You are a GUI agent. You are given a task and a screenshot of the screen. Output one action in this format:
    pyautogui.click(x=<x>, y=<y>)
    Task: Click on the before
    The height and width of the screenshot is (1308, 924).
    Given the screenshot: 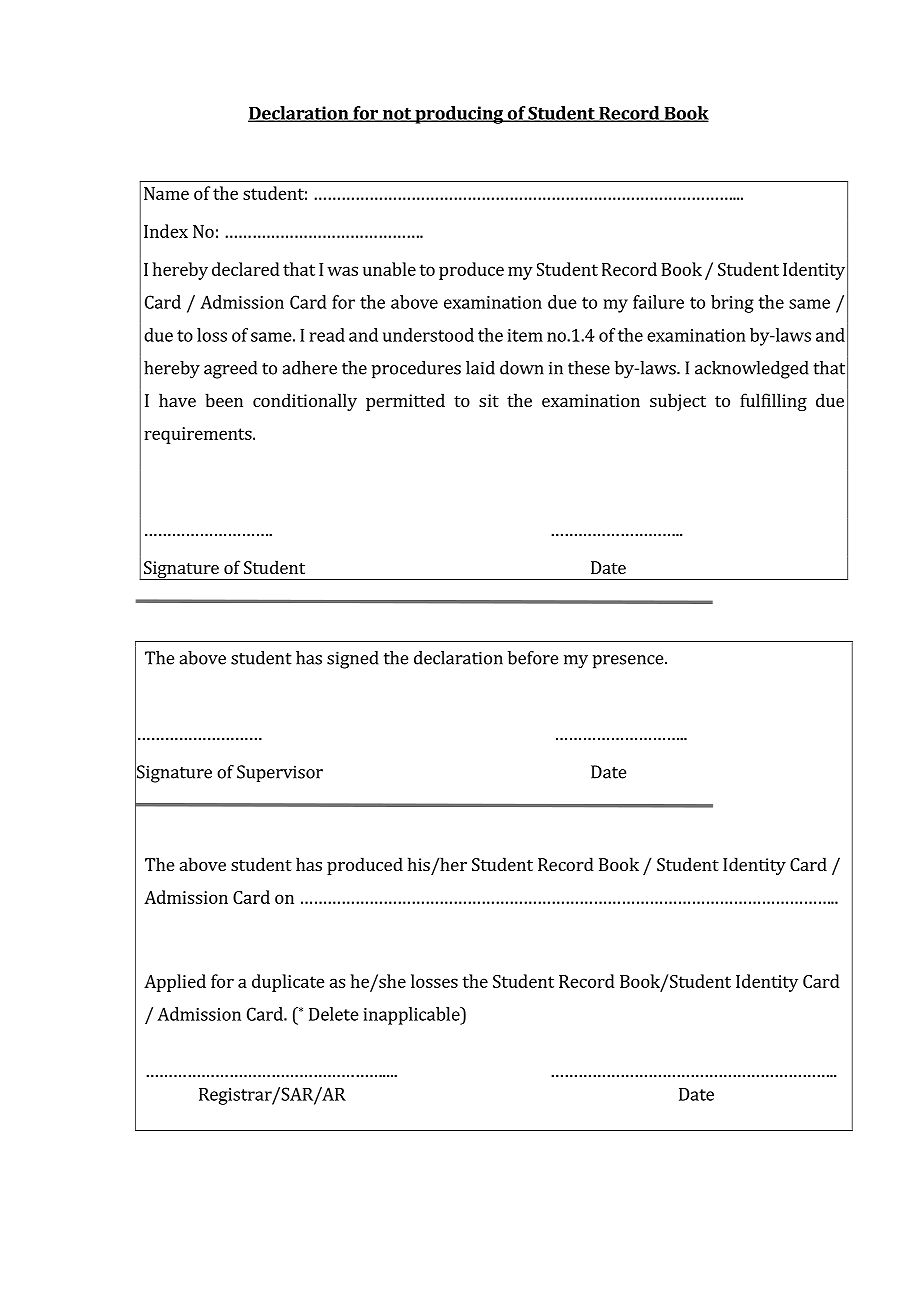 What is the action you would take?
    pyautogui.click(x=533, y=658)
